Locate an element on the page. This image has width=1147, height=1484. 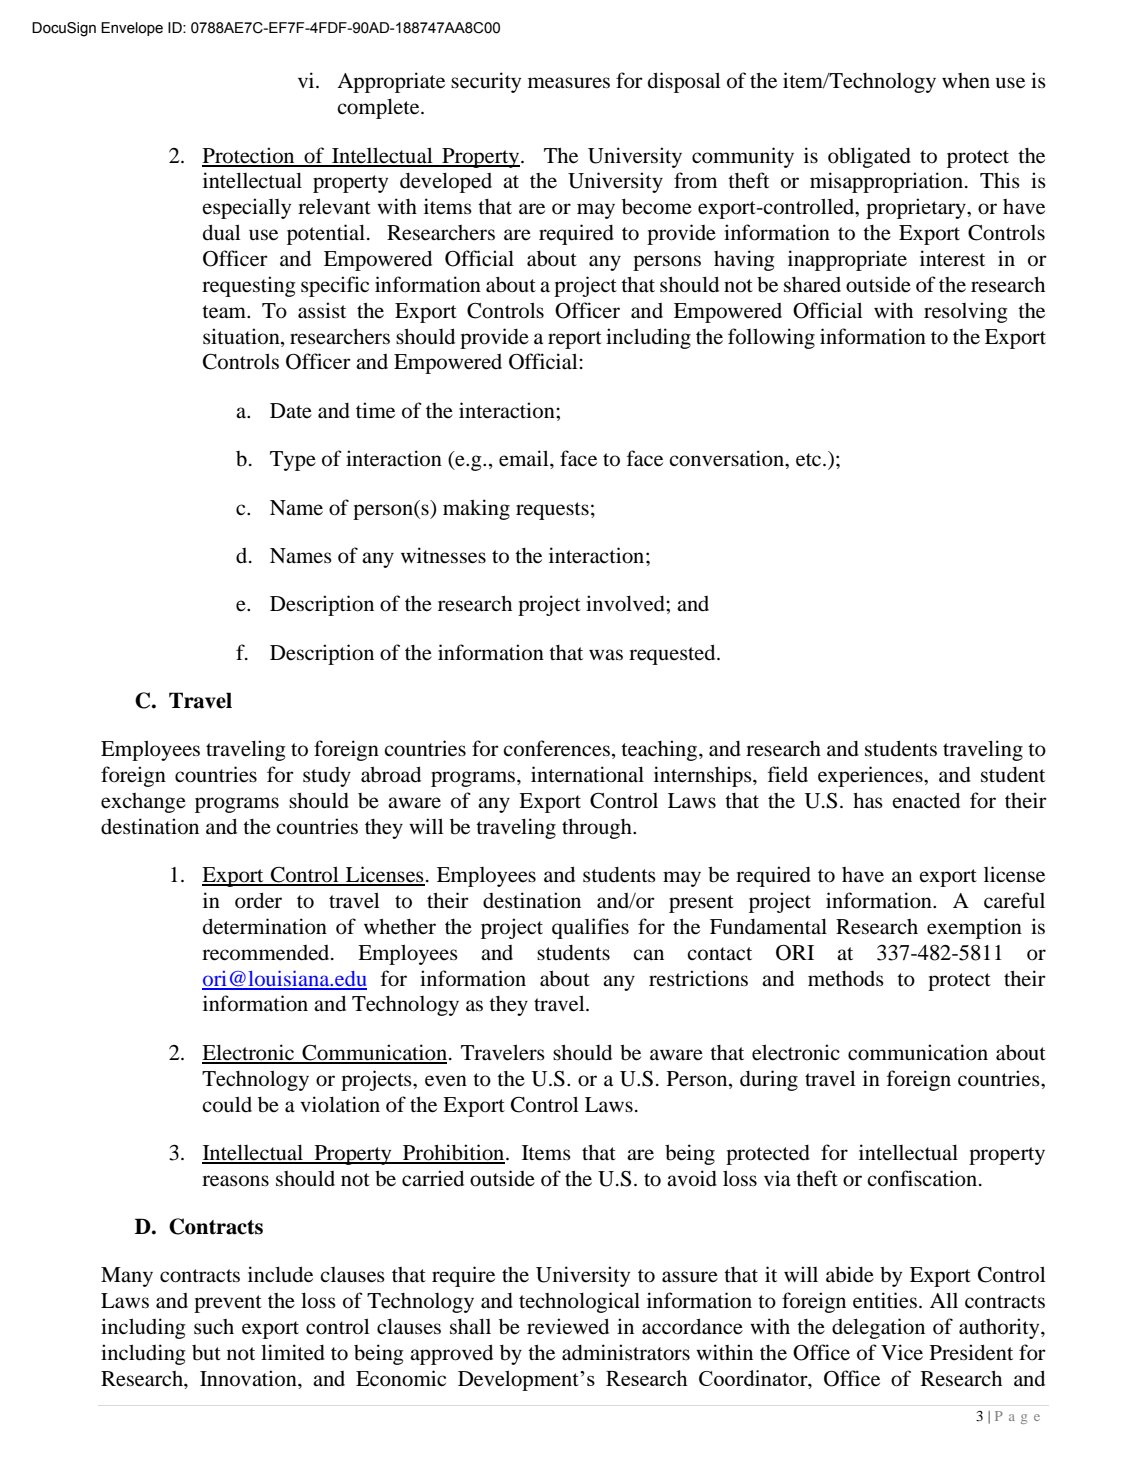
measures is located at coordinates (569, 83).
